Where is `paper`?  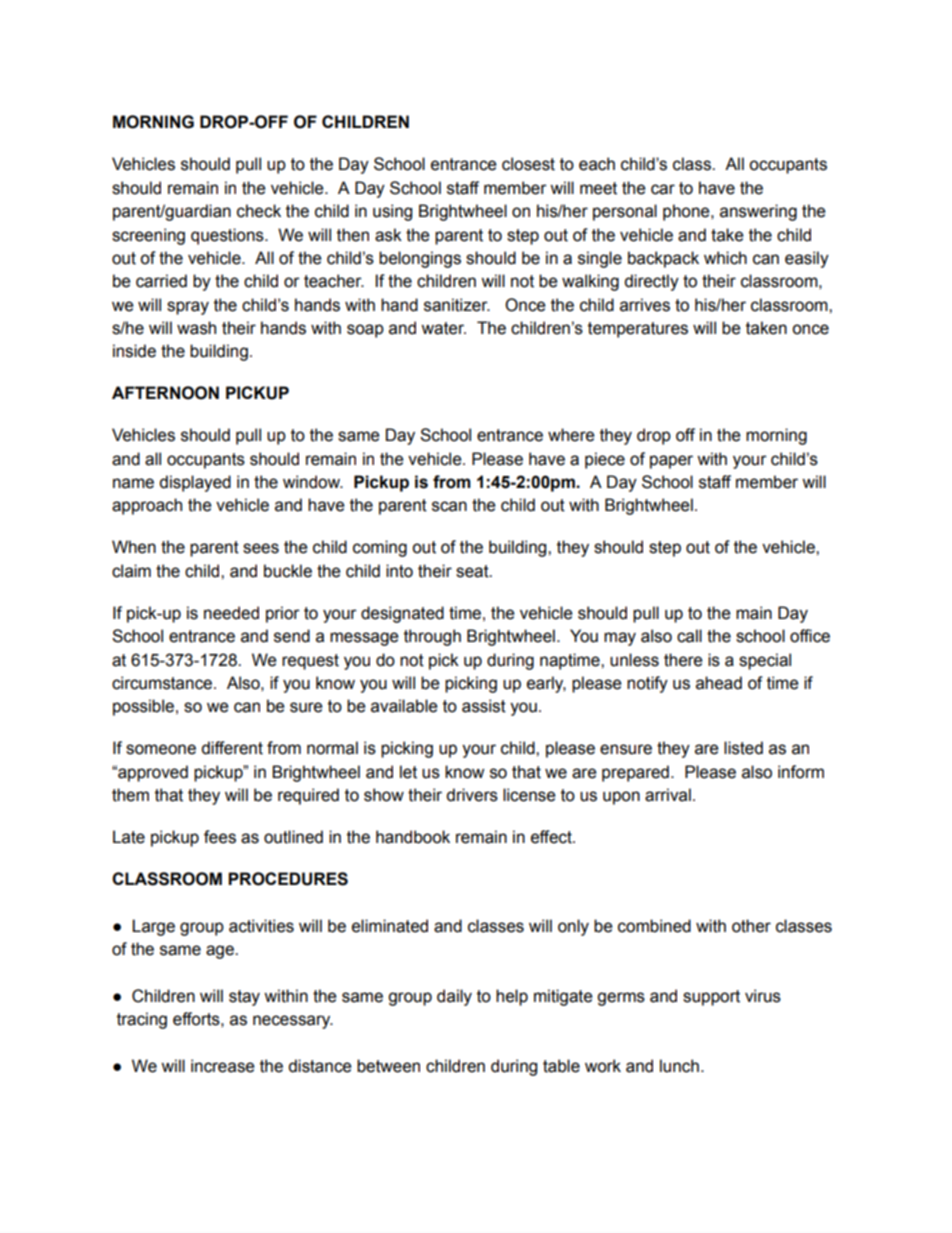
paper is located at coordinates (671, 462).
